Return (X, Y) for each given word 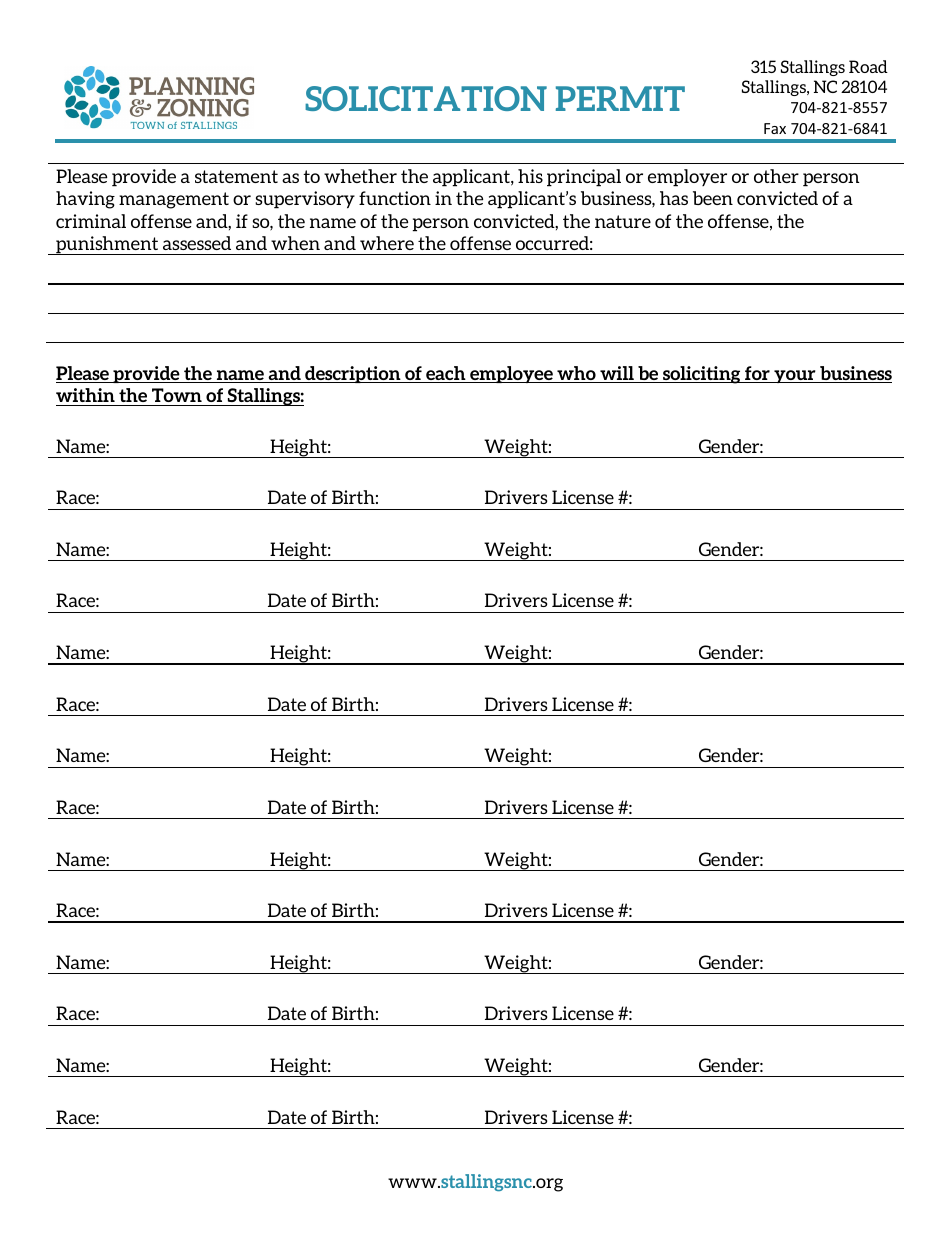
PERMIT (620, 98)
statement (236, 176)
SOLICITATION (426, 98)
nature (623, 221)
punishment (107, 245)
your (795, 376)
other (776, 176)
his (530, 176)
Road (868, 66)
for (757, 374)
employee (511, 374)
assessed (197, 243)
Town (177, 395)
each (446, 374)
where (387, 243)
